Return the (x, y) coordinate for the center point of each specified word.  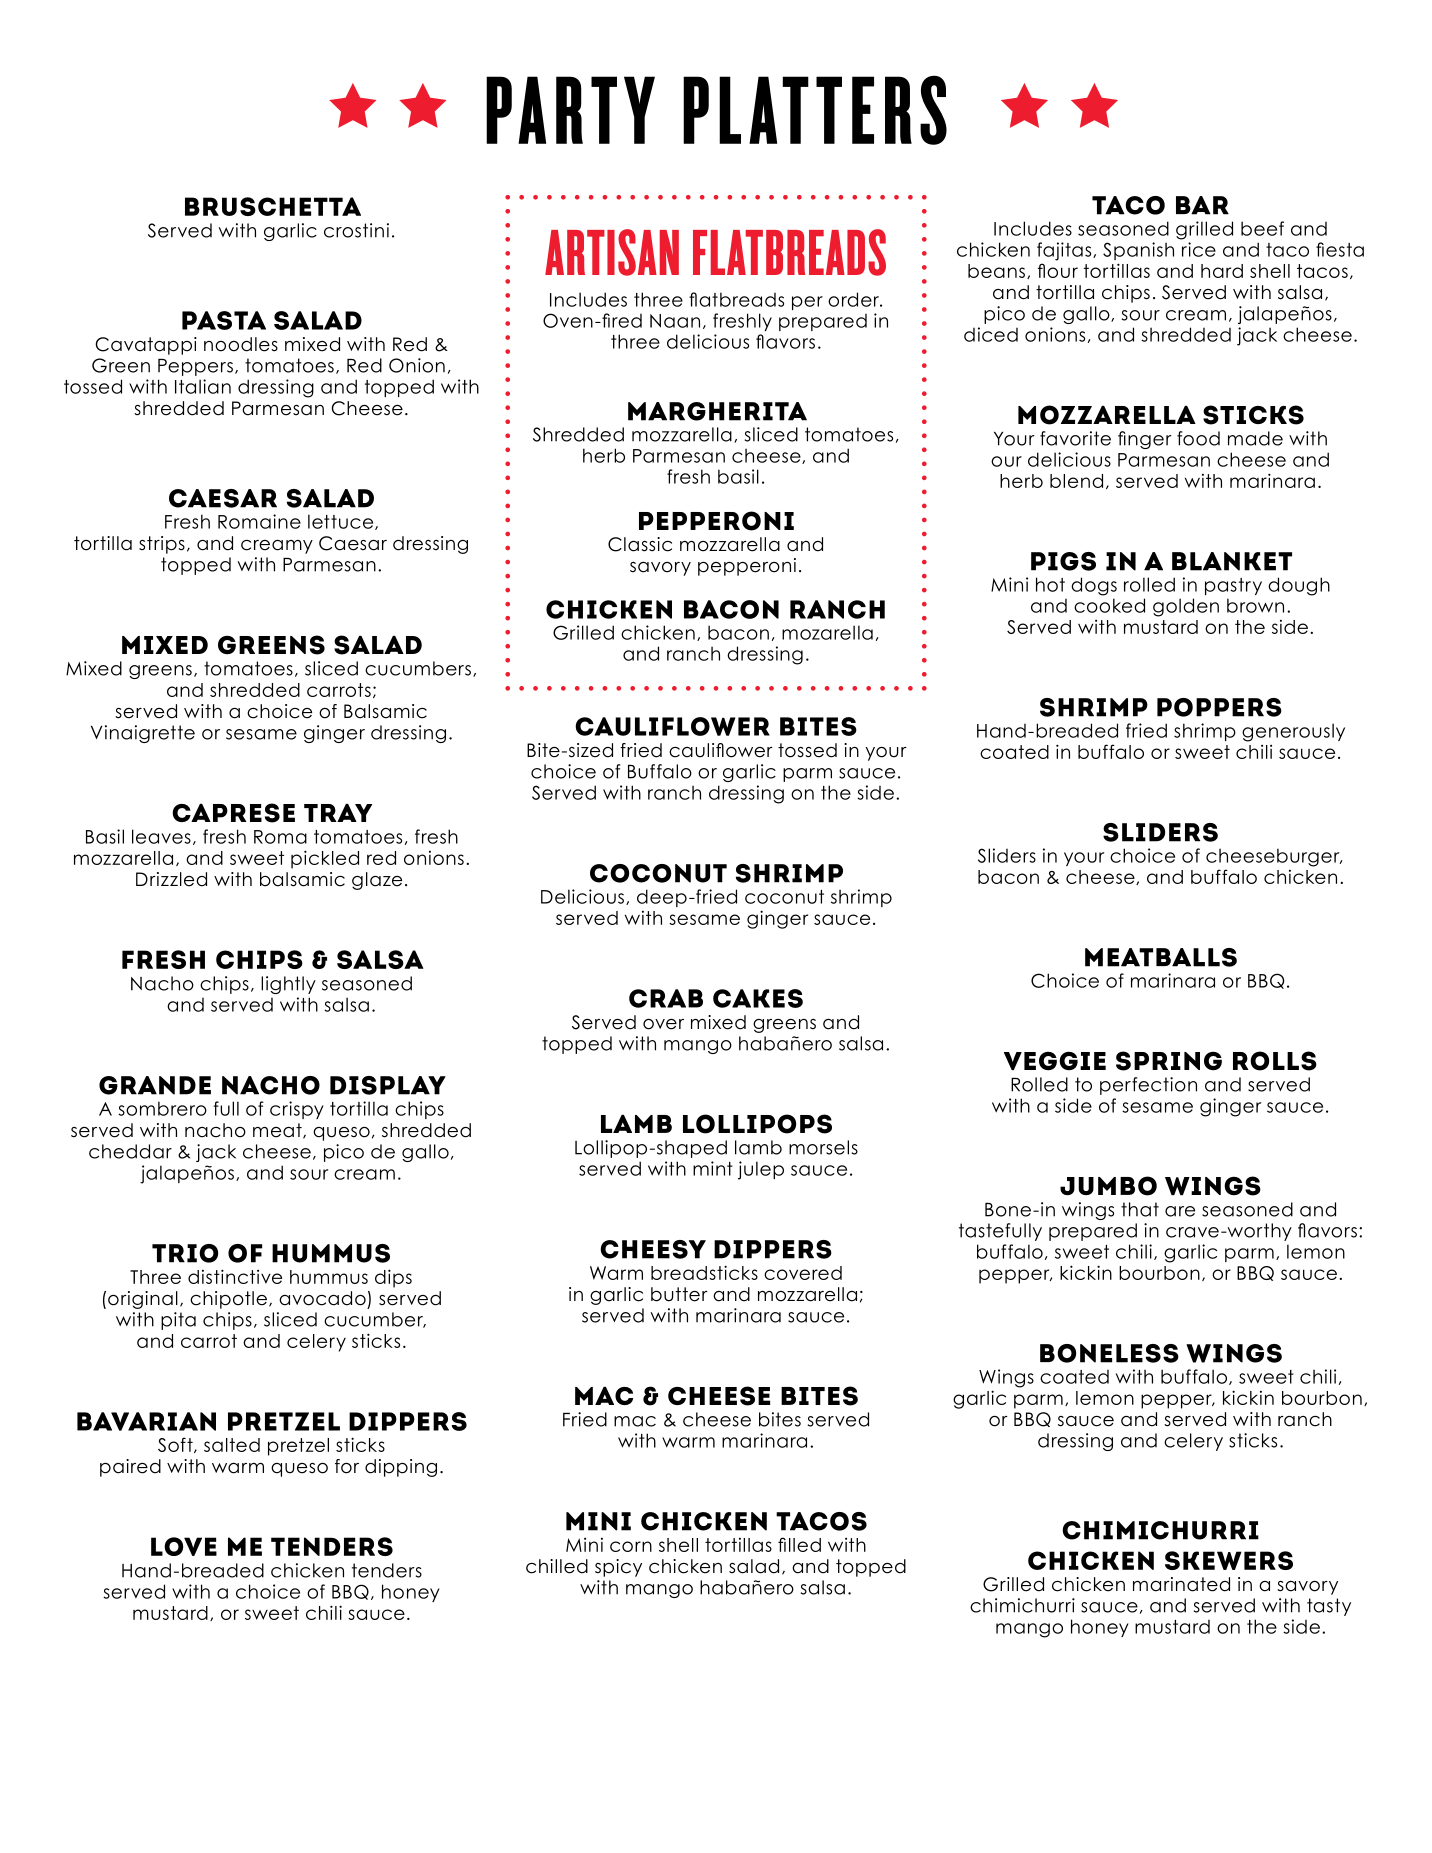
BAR (1202, 205)
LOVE (184, 1546)
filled (799, 1544)
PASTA (224, 320)
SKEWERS (1229, 1560)
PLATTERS (815, 110)
